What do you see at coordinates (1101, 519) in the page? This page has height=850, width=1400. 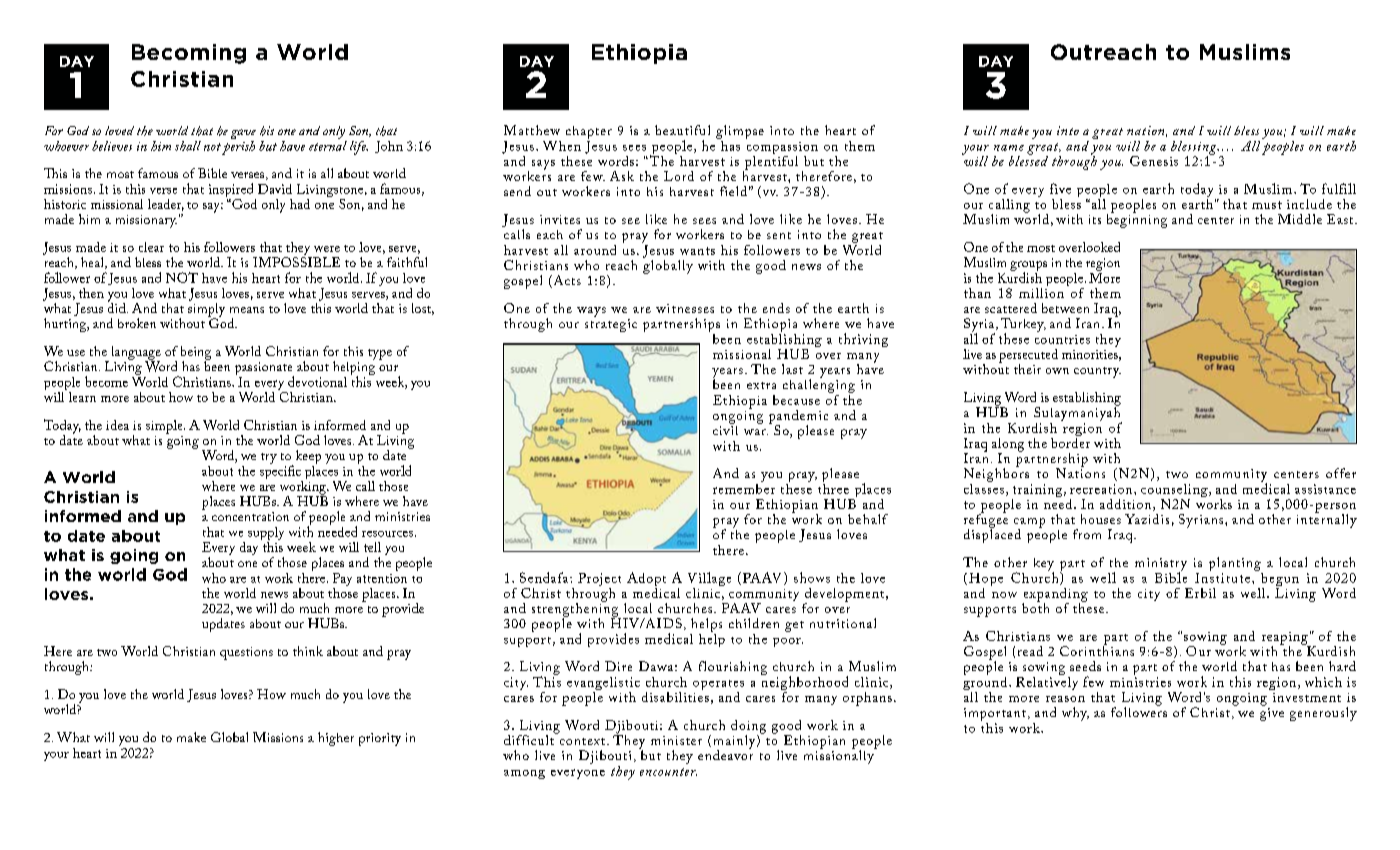 I see `houses` at bounding box center [1101, 519].
